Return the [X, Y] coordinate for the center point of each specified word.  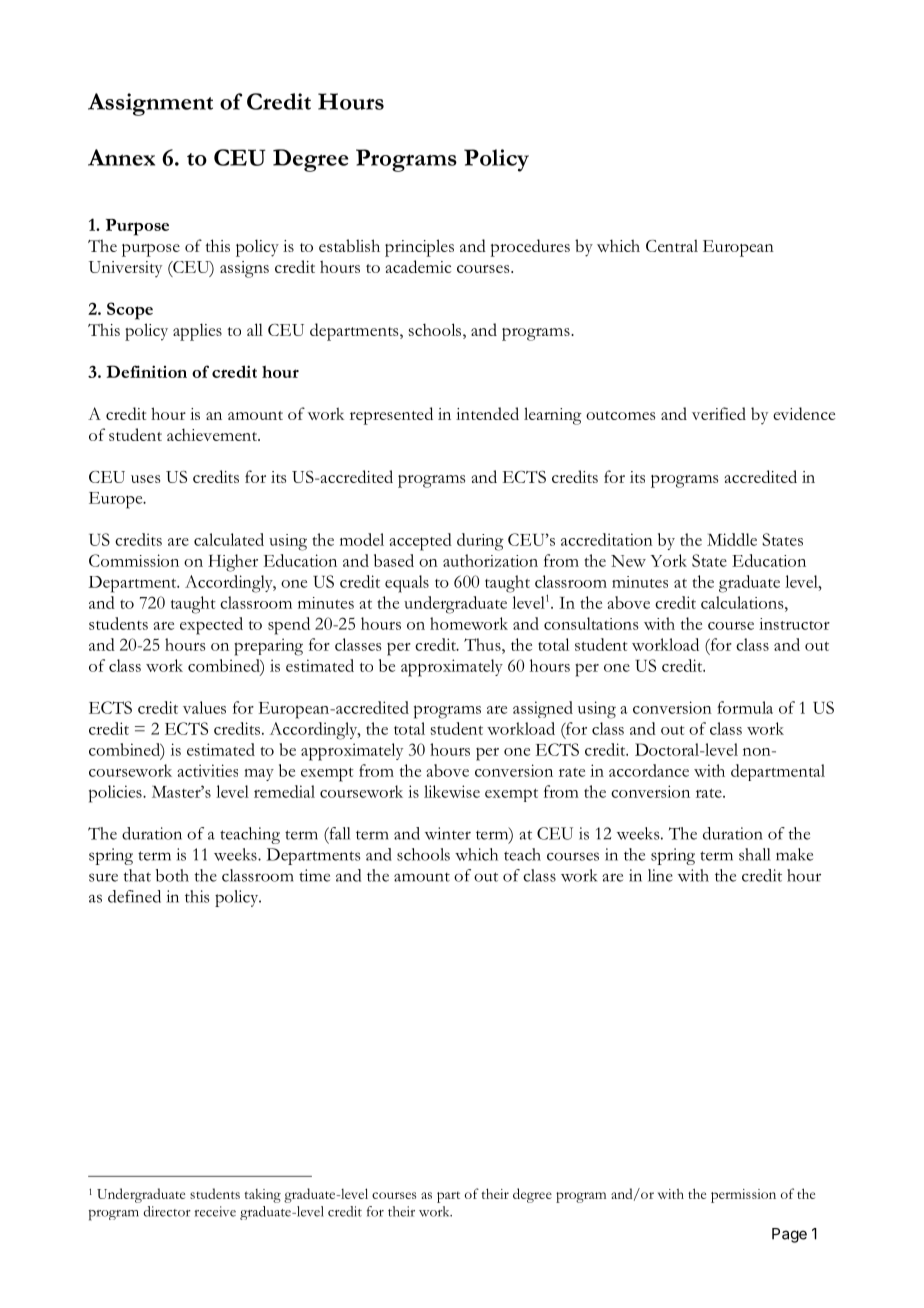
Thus [483, 644]
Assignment [150, 104]
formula [745, 707]
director [167, 1211]
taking [262, 1196]
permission [743, 1196]
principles [419, 248]
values [204, 707]
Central [672, 245]
